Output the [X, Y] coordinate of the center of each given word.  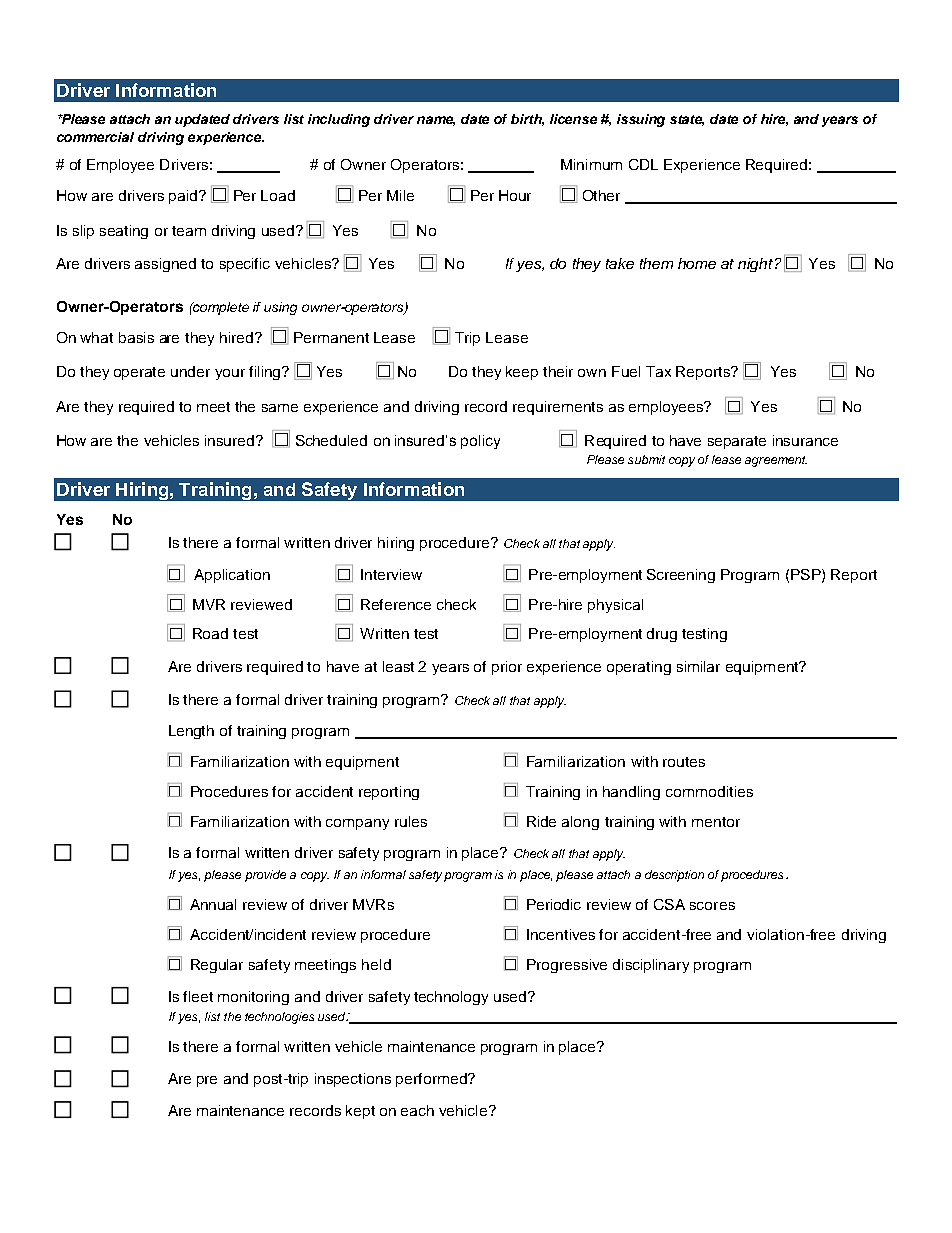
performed [432, 1080]
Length [191, 732]
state [687, 120]
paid [184, 197]
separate [737, 442]
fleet [198, 996]
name [436, 121]
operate [139, 373]
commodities [709, 791]
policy [480, 442]
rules [411, 821]
